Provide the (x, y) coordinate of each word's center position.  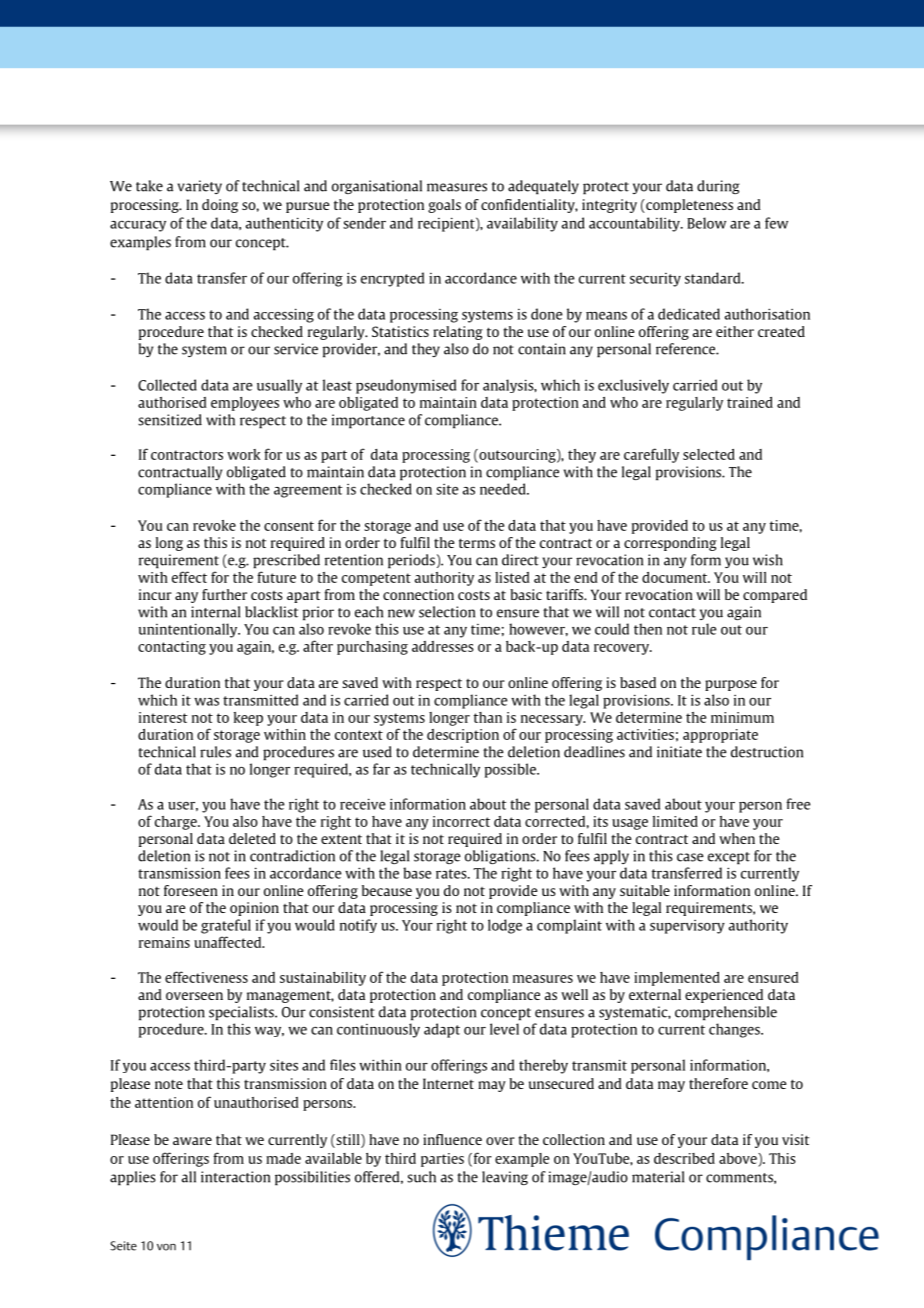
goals (444, 206)
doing (220, 206)
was (206, 702)
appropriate (720, 736)
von (166, 1247)
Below (706, 223)
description (463, 736)
